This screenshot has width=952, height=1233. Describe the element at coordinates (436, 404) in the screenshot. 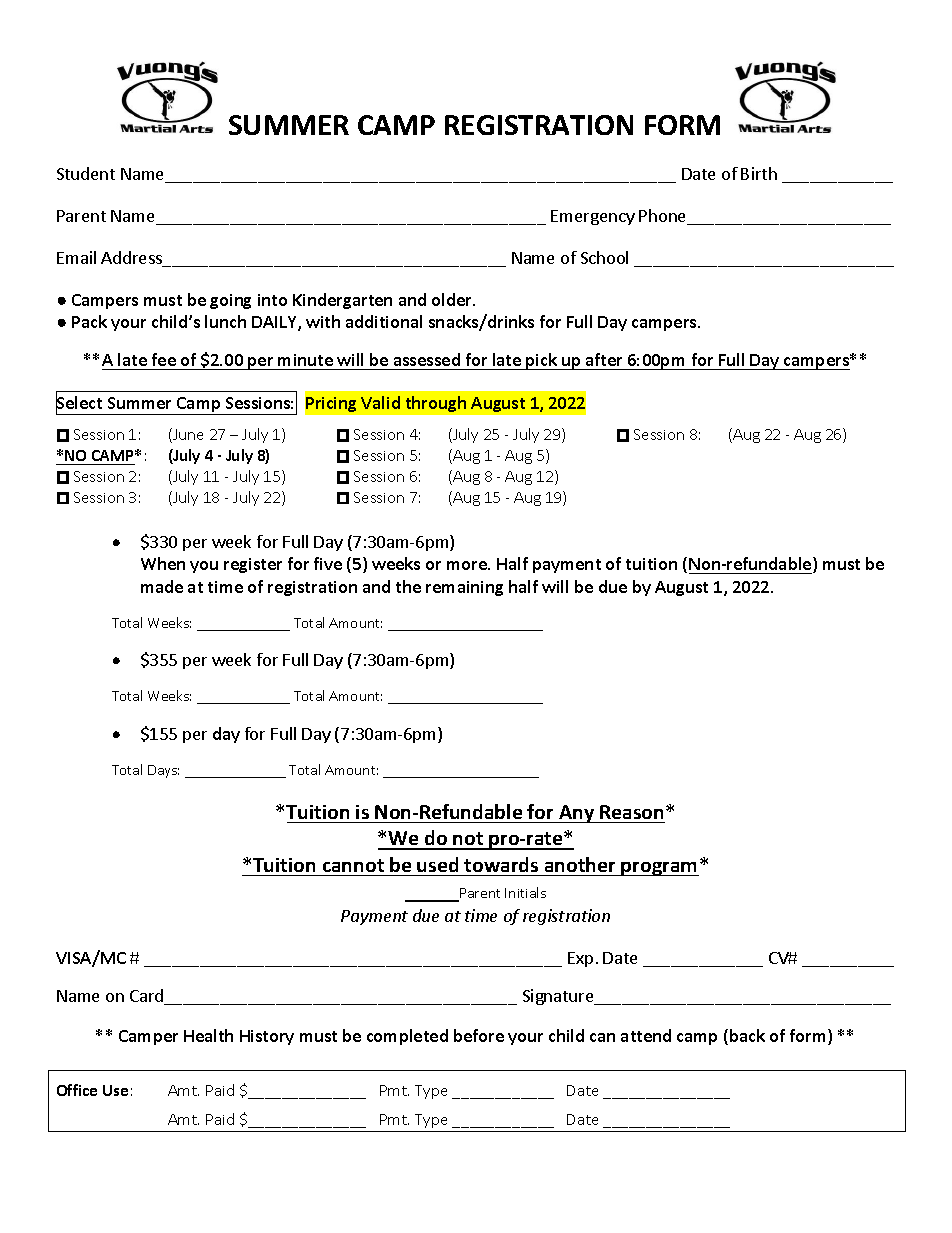

I see `through` at that location.
